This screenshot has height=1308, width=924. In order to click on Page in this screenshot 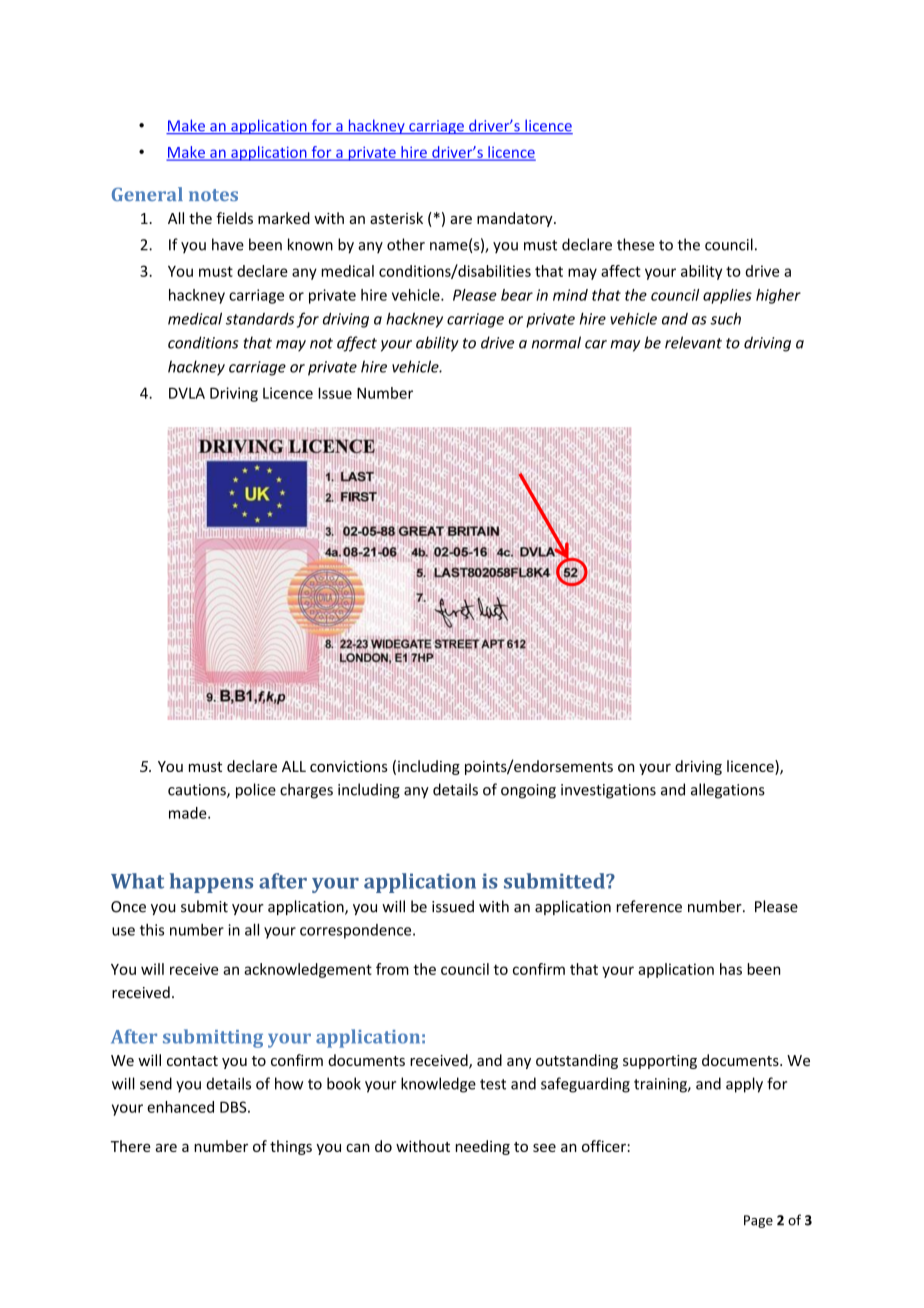, I will do `click(758, 1221)`.
